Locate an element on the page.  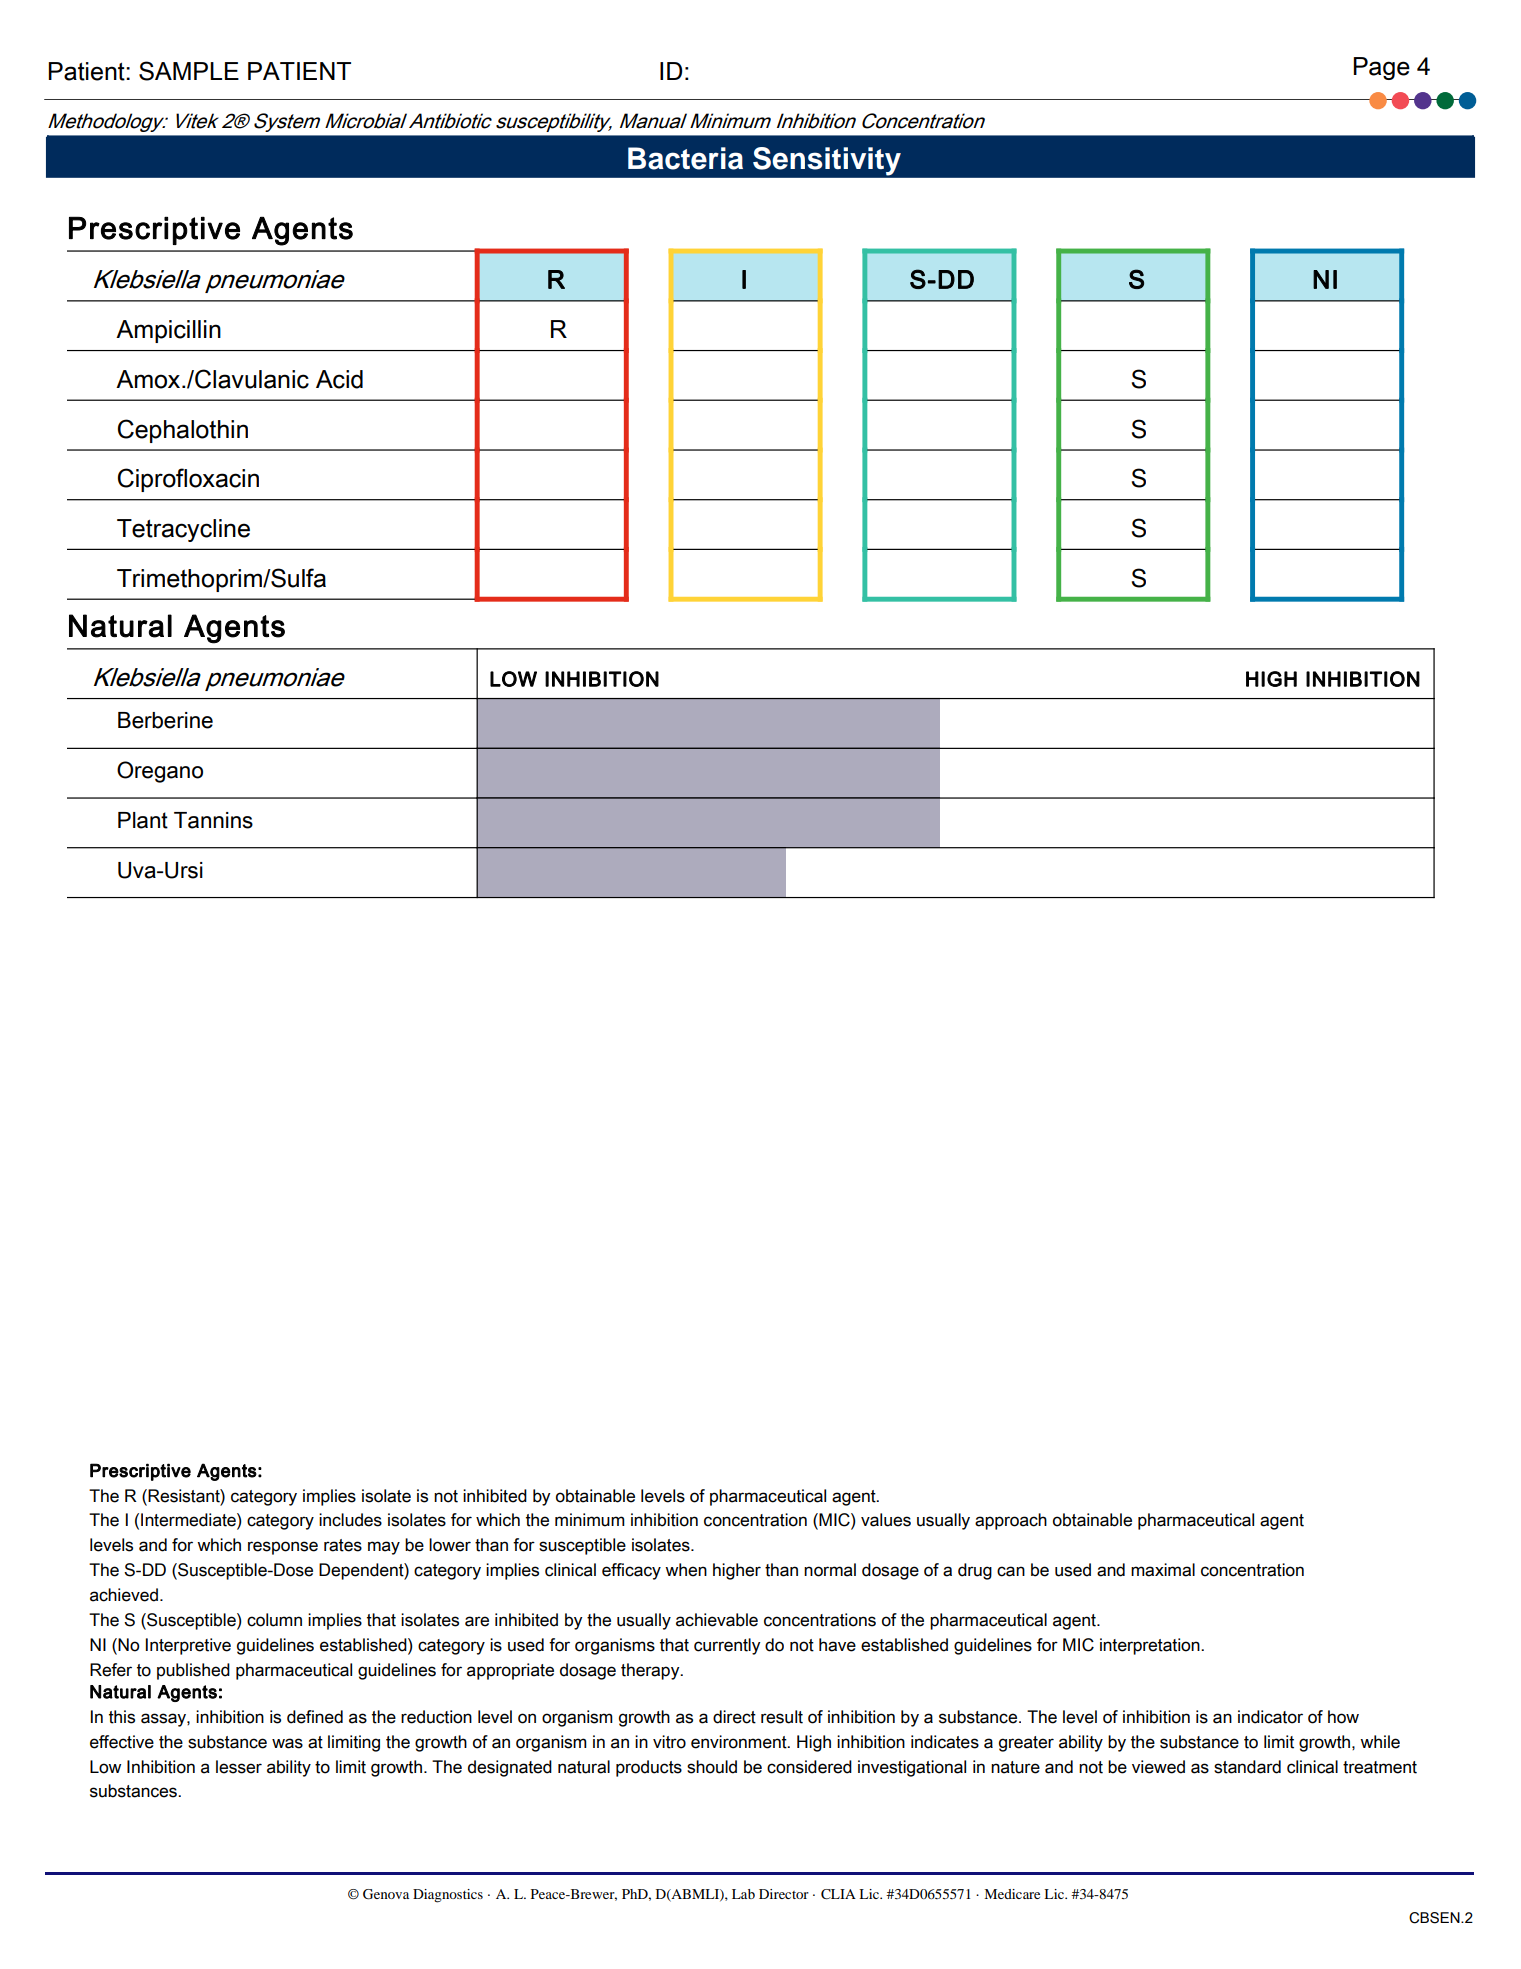
Page is located at coordinates (1381, 68).
